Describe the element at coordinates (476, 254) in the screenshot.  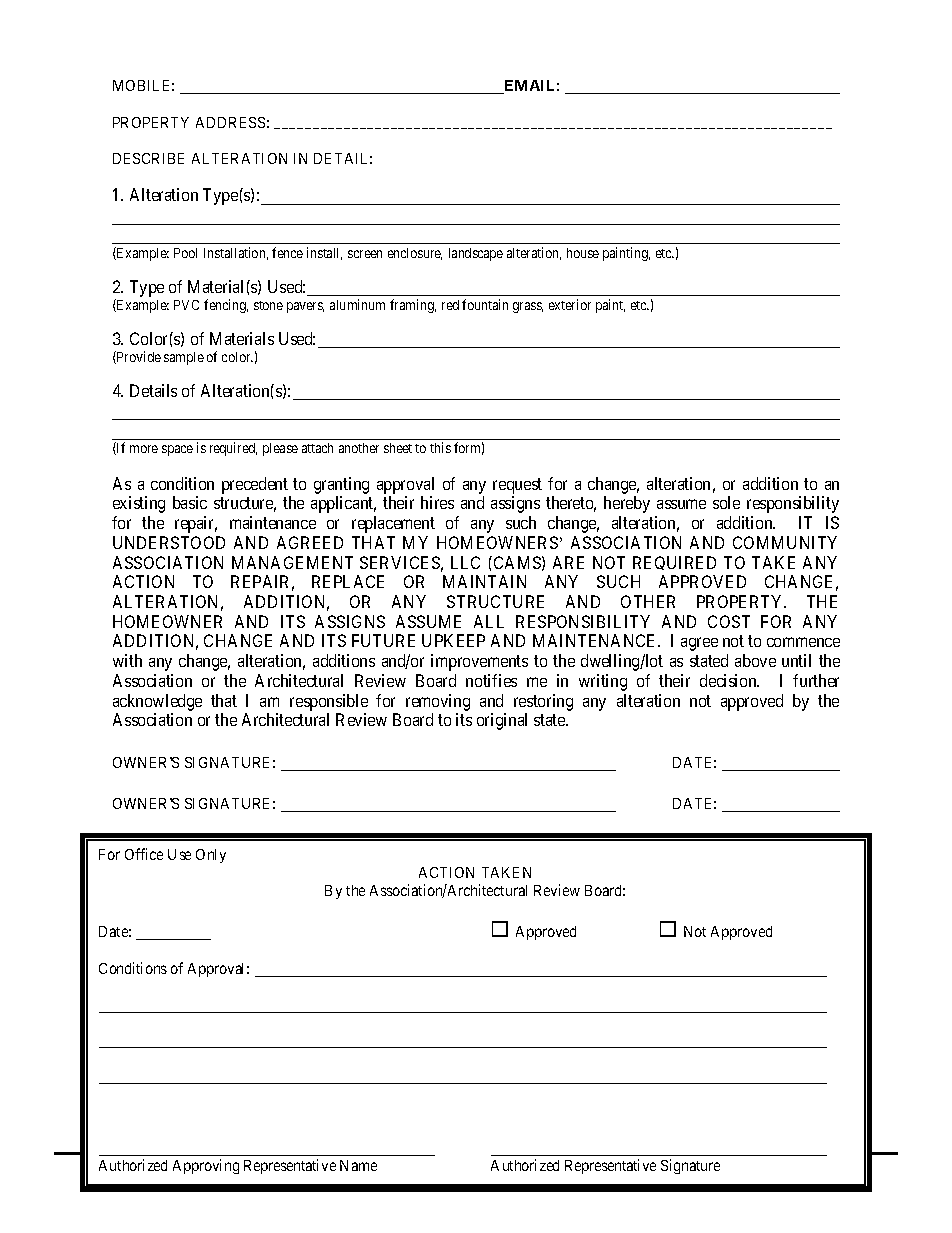
I see `landscape` at that location.
